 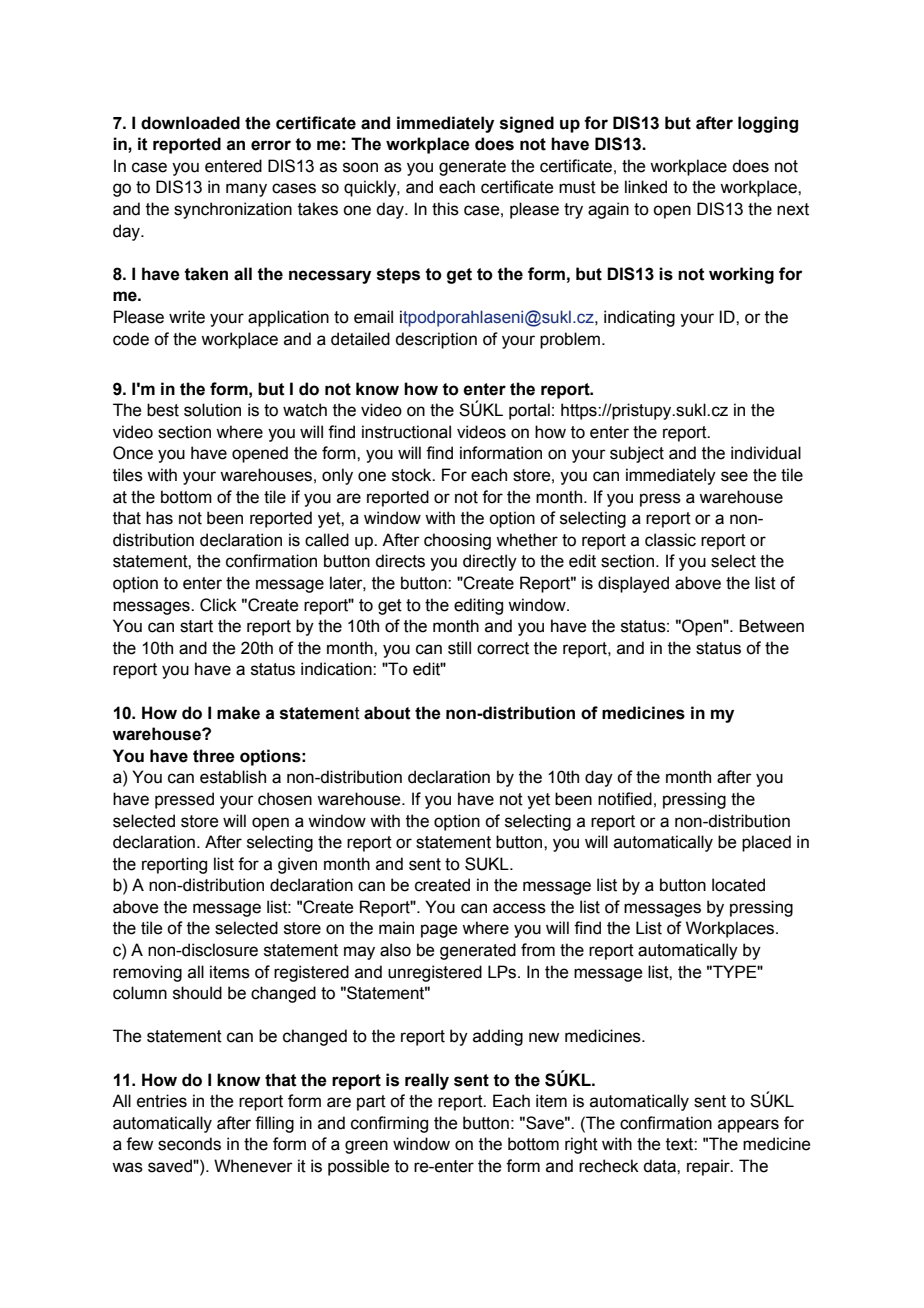 I want to click on confirming, so click(x=389, y=1124).
